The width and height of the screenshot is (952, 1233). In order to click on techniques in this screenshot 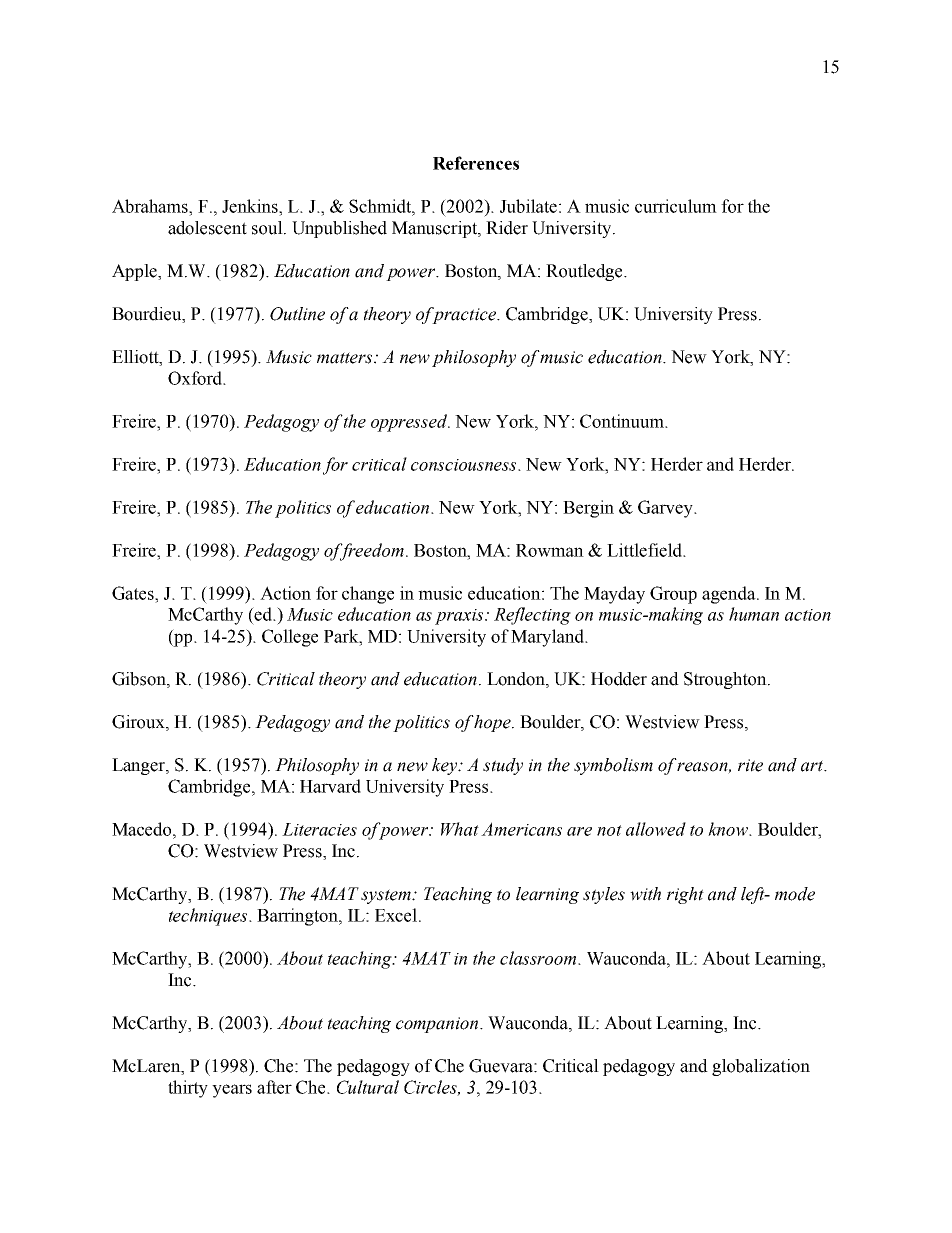, I will do `click(209, 917)`.
